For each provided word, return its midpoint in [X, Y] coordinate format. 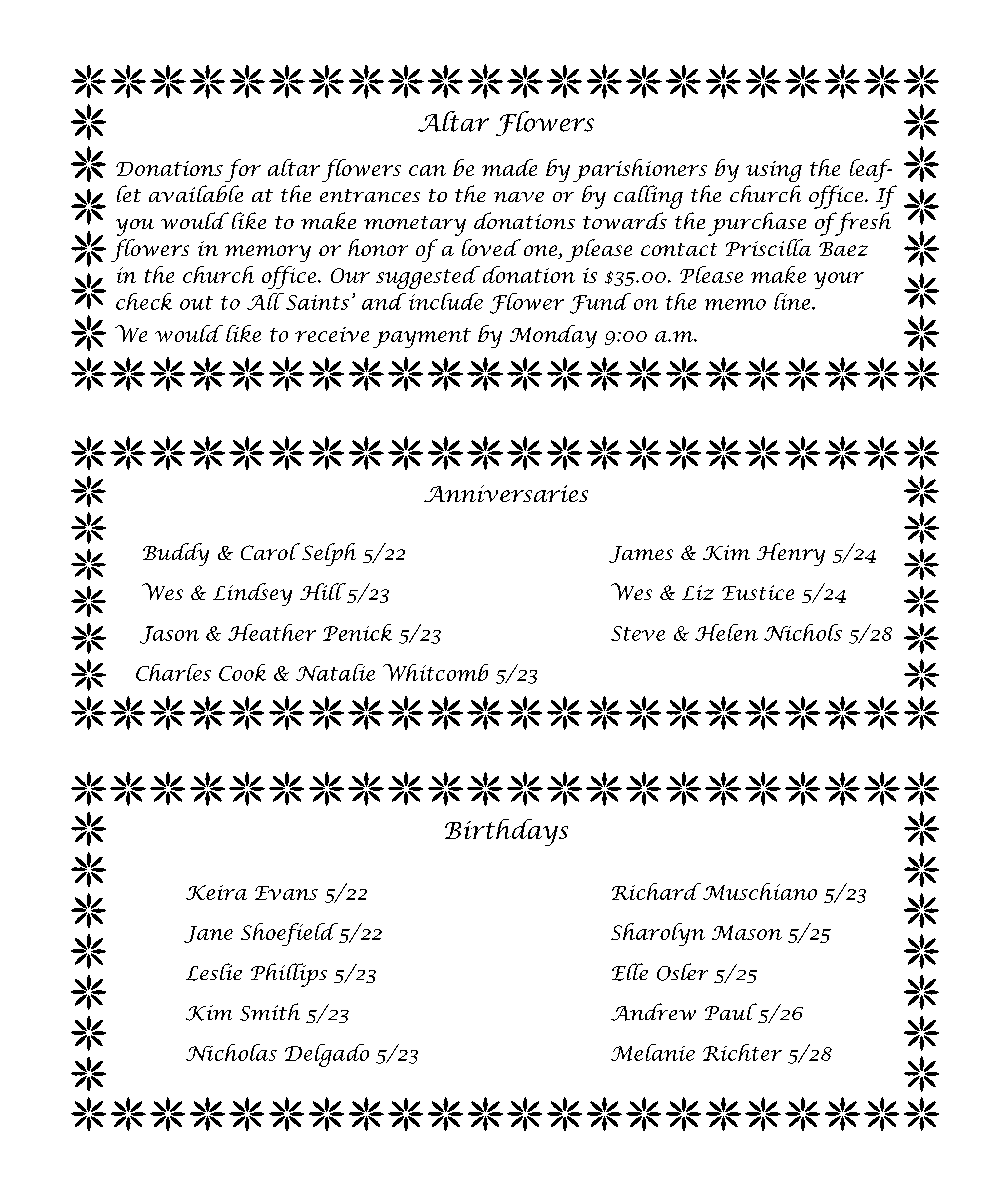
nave [519, 197]
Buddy [176, 554]
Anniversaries [506, 493]
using [774, 171]
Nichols [803, 632]
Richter [742, 1052]
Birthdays [506, 832]
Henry [791, 554]
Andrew [653, 1012]
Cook [242, 672]
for [243, 170]
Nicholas [231, 1052]
